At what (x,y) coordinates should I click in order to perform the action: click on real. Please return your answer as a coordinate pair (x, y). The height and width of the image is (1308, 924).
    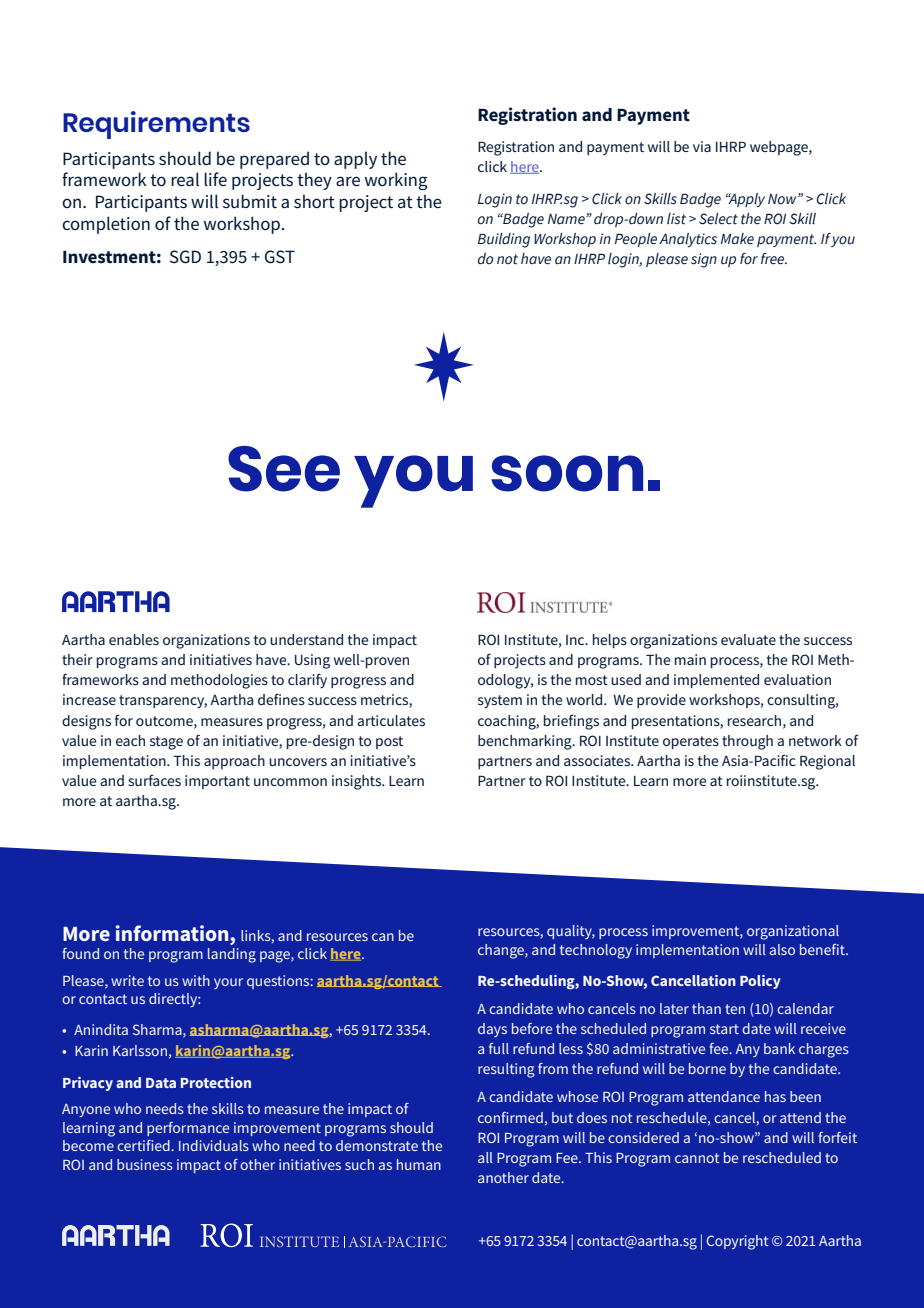
    Looking at the image, I should click on (185, 179).
